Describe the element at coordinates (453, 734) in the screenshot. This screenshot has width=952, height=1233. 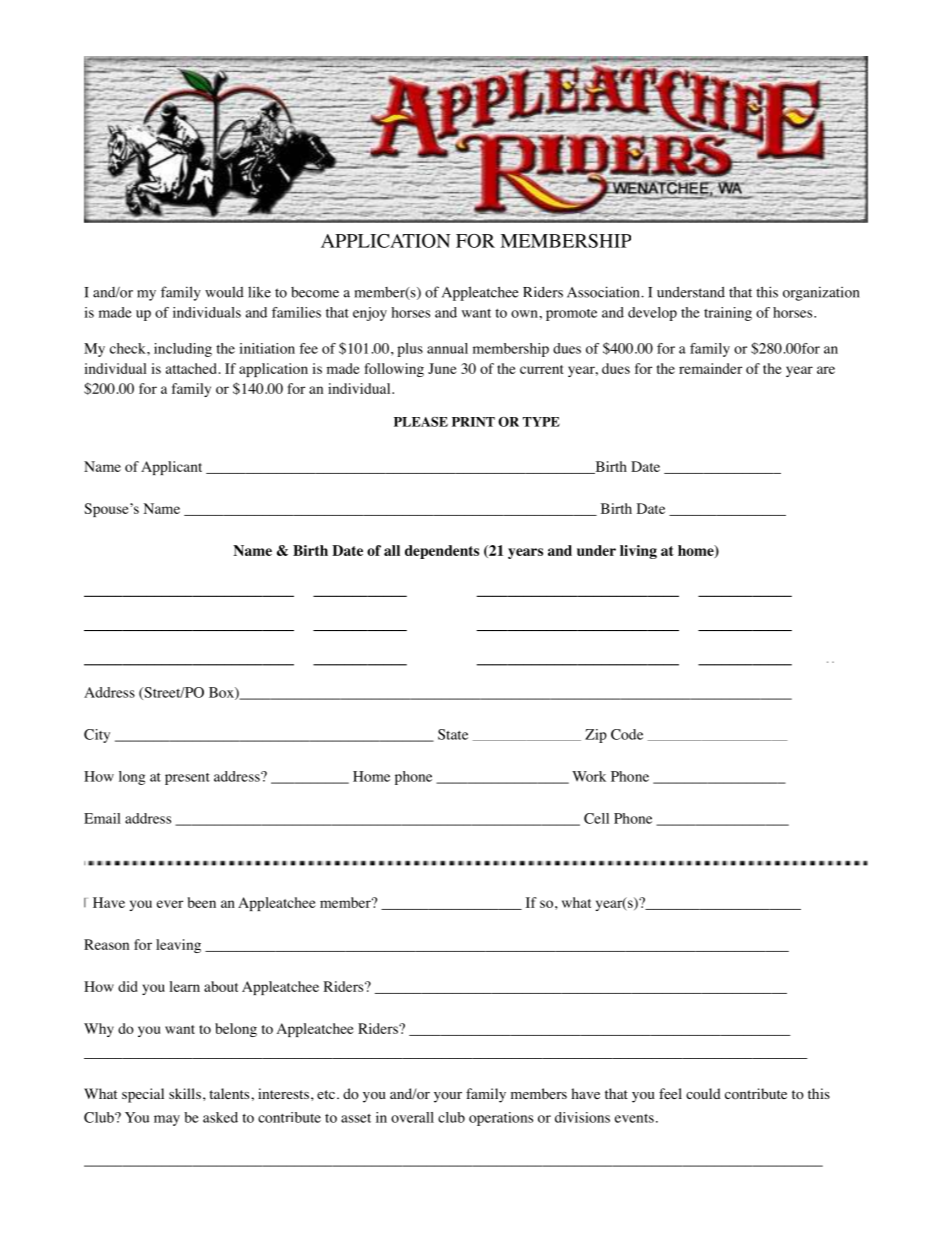
I see `State` at that location.
